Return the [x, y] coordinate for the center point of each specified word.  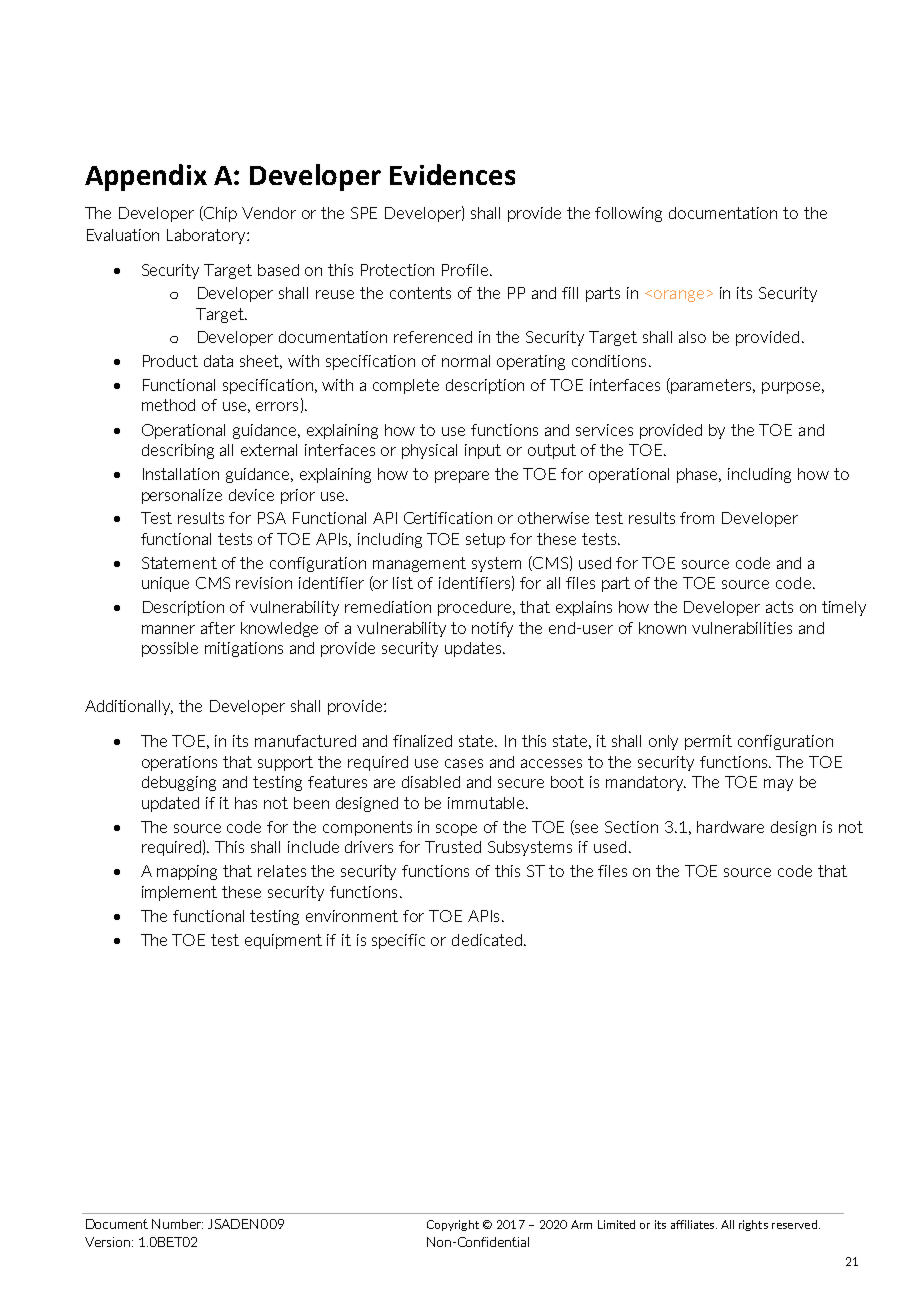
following [628, 214]
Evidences [452, 174]
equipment [283, 941]
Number [177, 1224]
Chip [219, 214]
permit [708, 742]
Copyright [453, 1225]
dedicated [487, 940]
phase [699, 475]
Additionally [129, 707]
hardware [730, 827]
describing [178, 451]
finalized [422, 741]
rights [753, 1225]
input [483, 451]
